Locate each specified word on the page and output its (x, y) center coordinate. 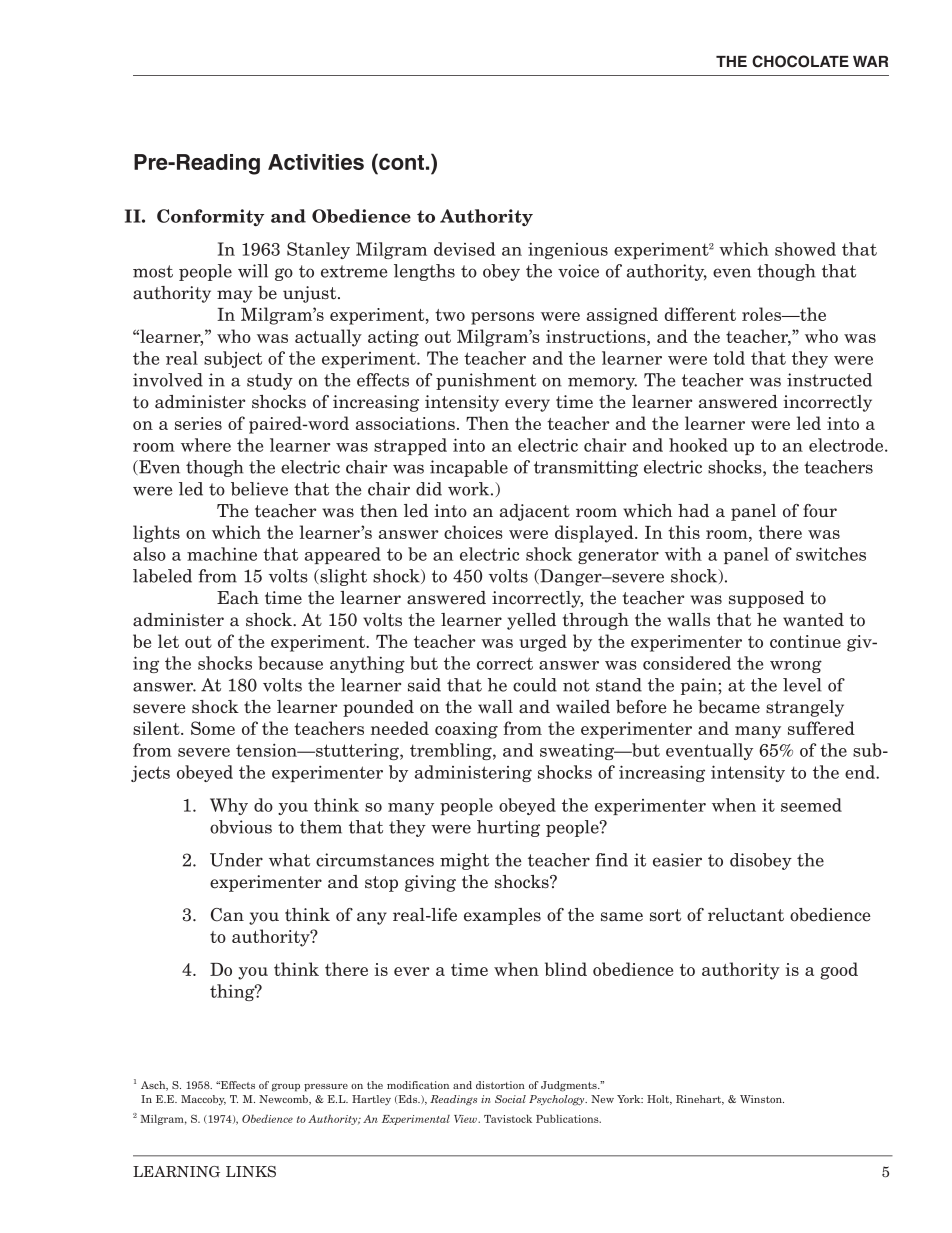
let (168, 641)
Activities (316, 162)
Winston (762, 1099)
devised (464, 249)
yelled (531, 621)
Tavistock (508, 1118)
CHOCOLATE (800, 61)
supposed (766, 599)
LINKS (251, 1171)
